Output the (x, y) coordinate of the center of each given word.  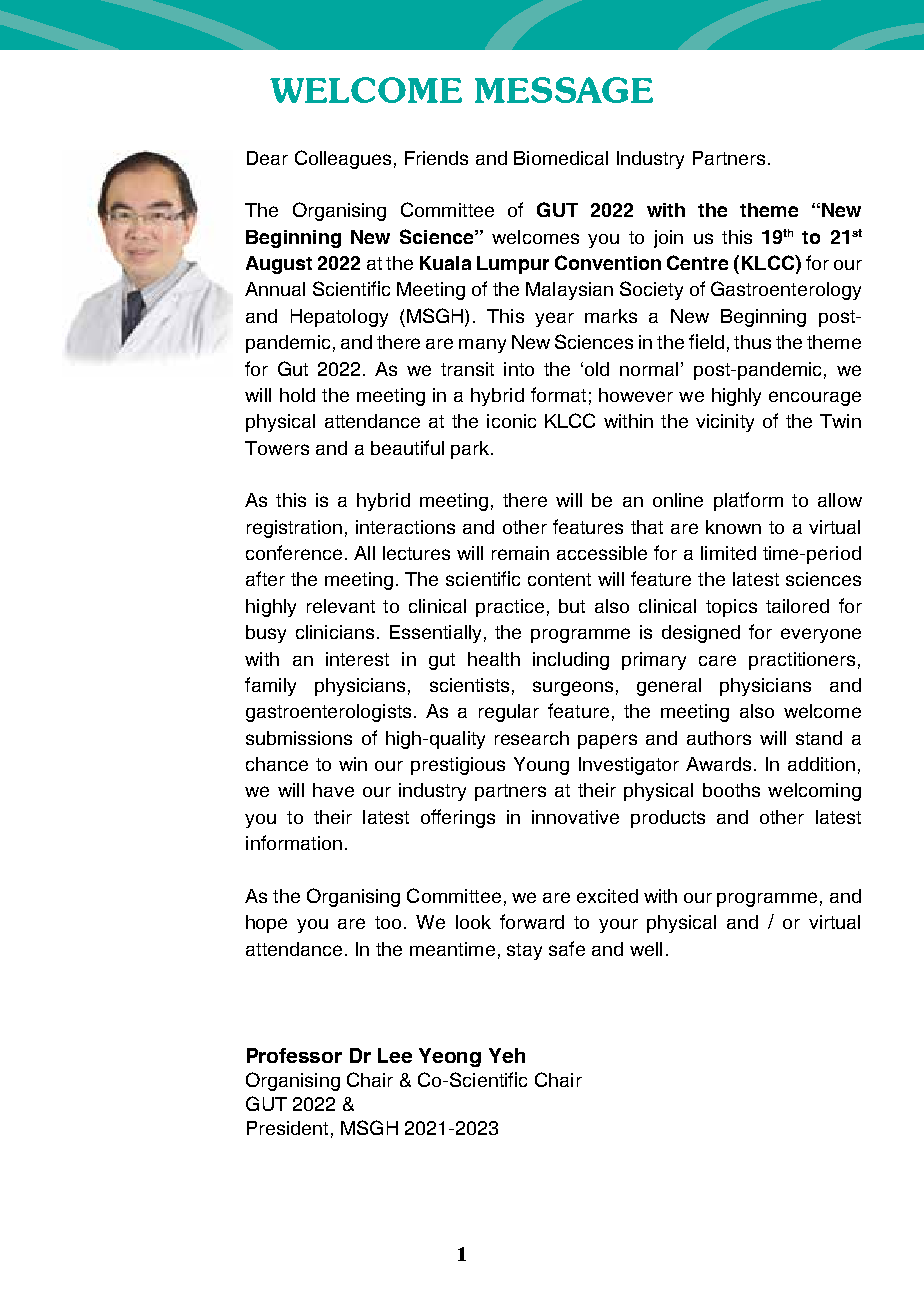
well (646, 949)
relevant (341, 606)
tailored (797, 606)
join (668, 239)
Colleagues (343, 159)
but (572, 606)
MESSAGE (564, 90)
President (287, 1128)
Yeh (507, 1055)
